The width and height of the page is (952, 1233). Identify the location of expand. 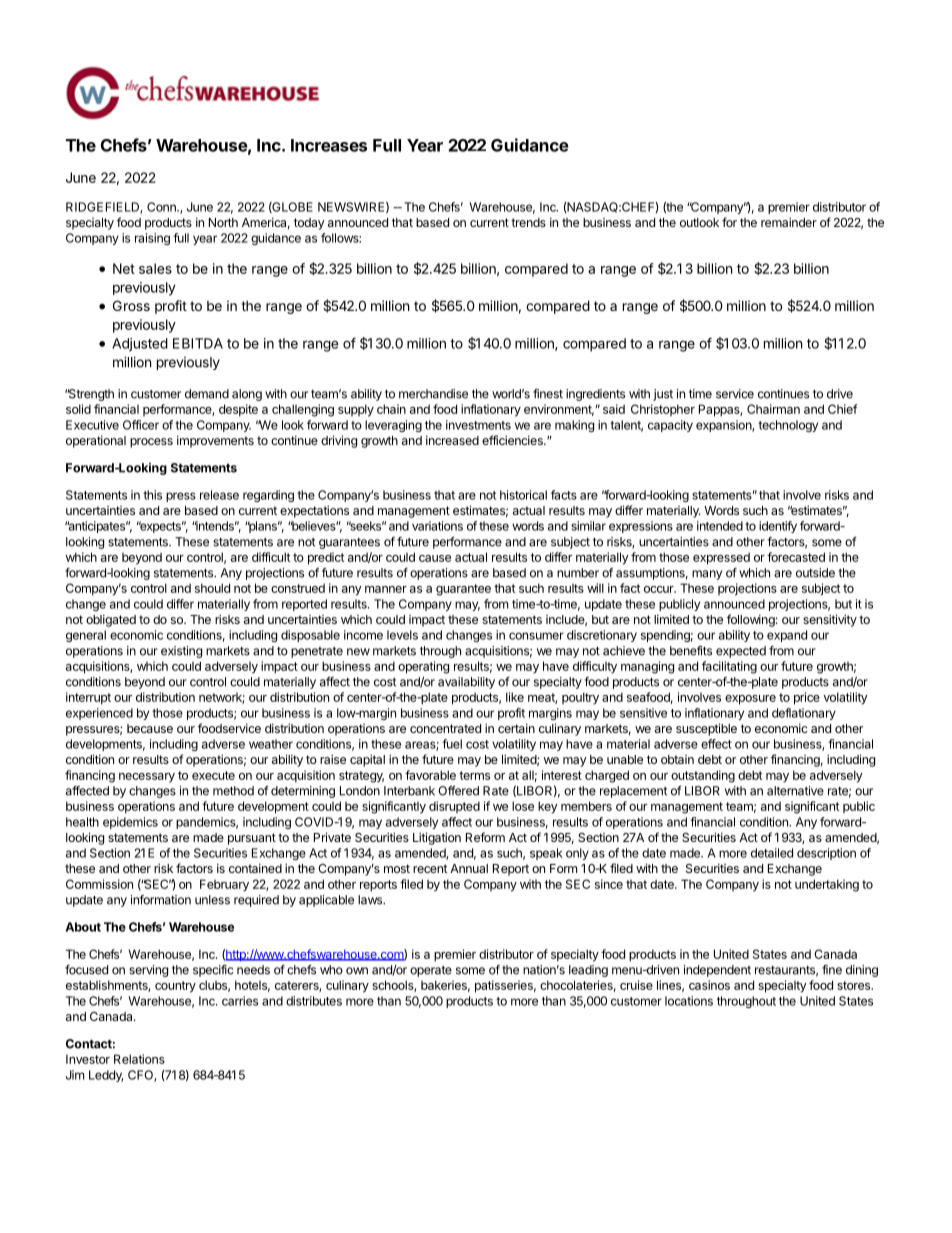
(787, 636).
